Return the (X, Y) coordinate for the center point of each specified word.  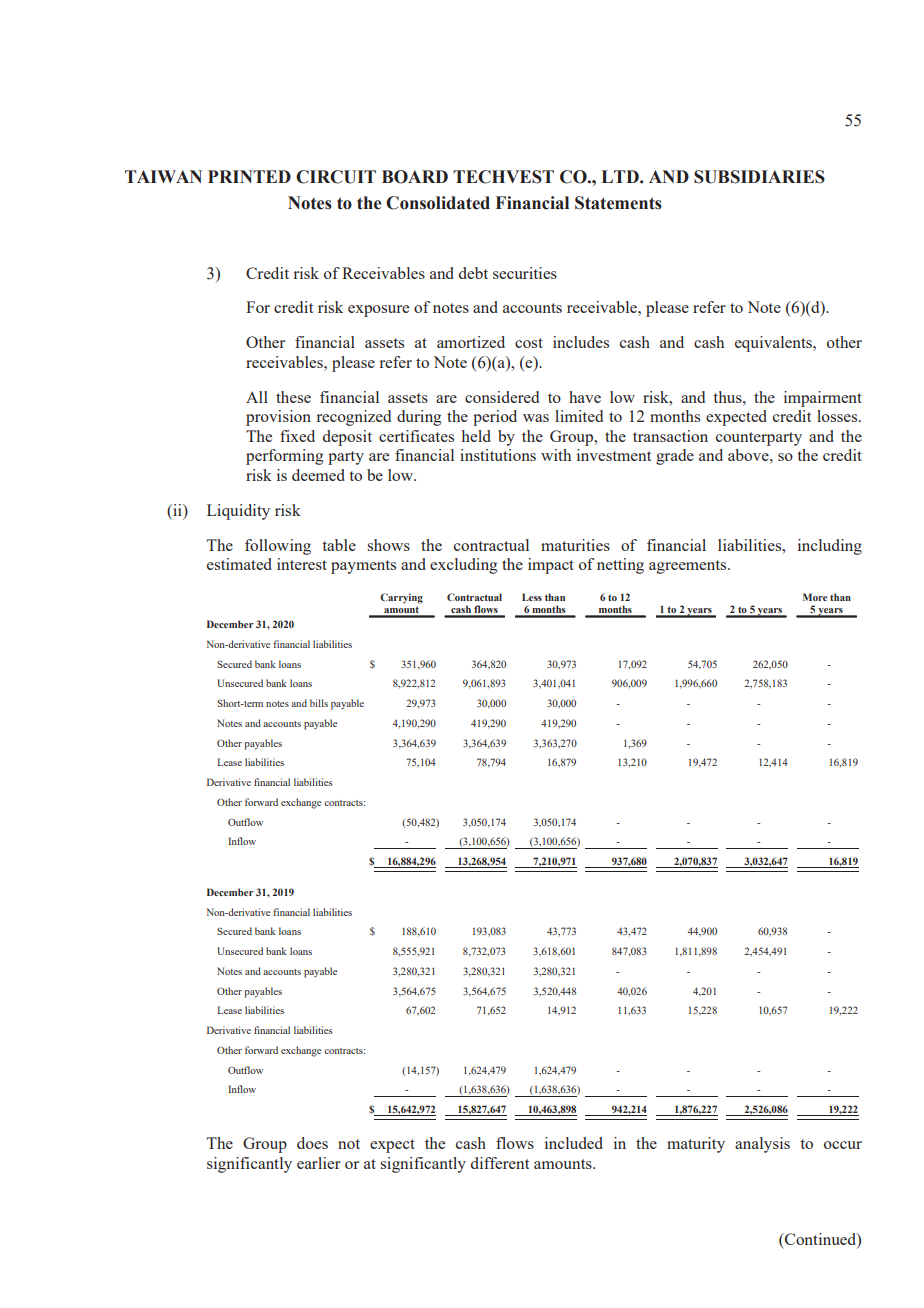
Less (532, 597)
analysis (762, 1145)
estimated (239, 564)
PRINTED (249, 176)
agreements (689, 567)
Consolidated (438, 203)
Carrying (401, 598)
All (257, 397)
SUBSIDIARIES (759, 177)
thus (728, 397)
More (815, 597)
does (312, 1143)
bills (319, 703)
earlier (319, 1163)
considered (502, 397)
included (574, 1143)
